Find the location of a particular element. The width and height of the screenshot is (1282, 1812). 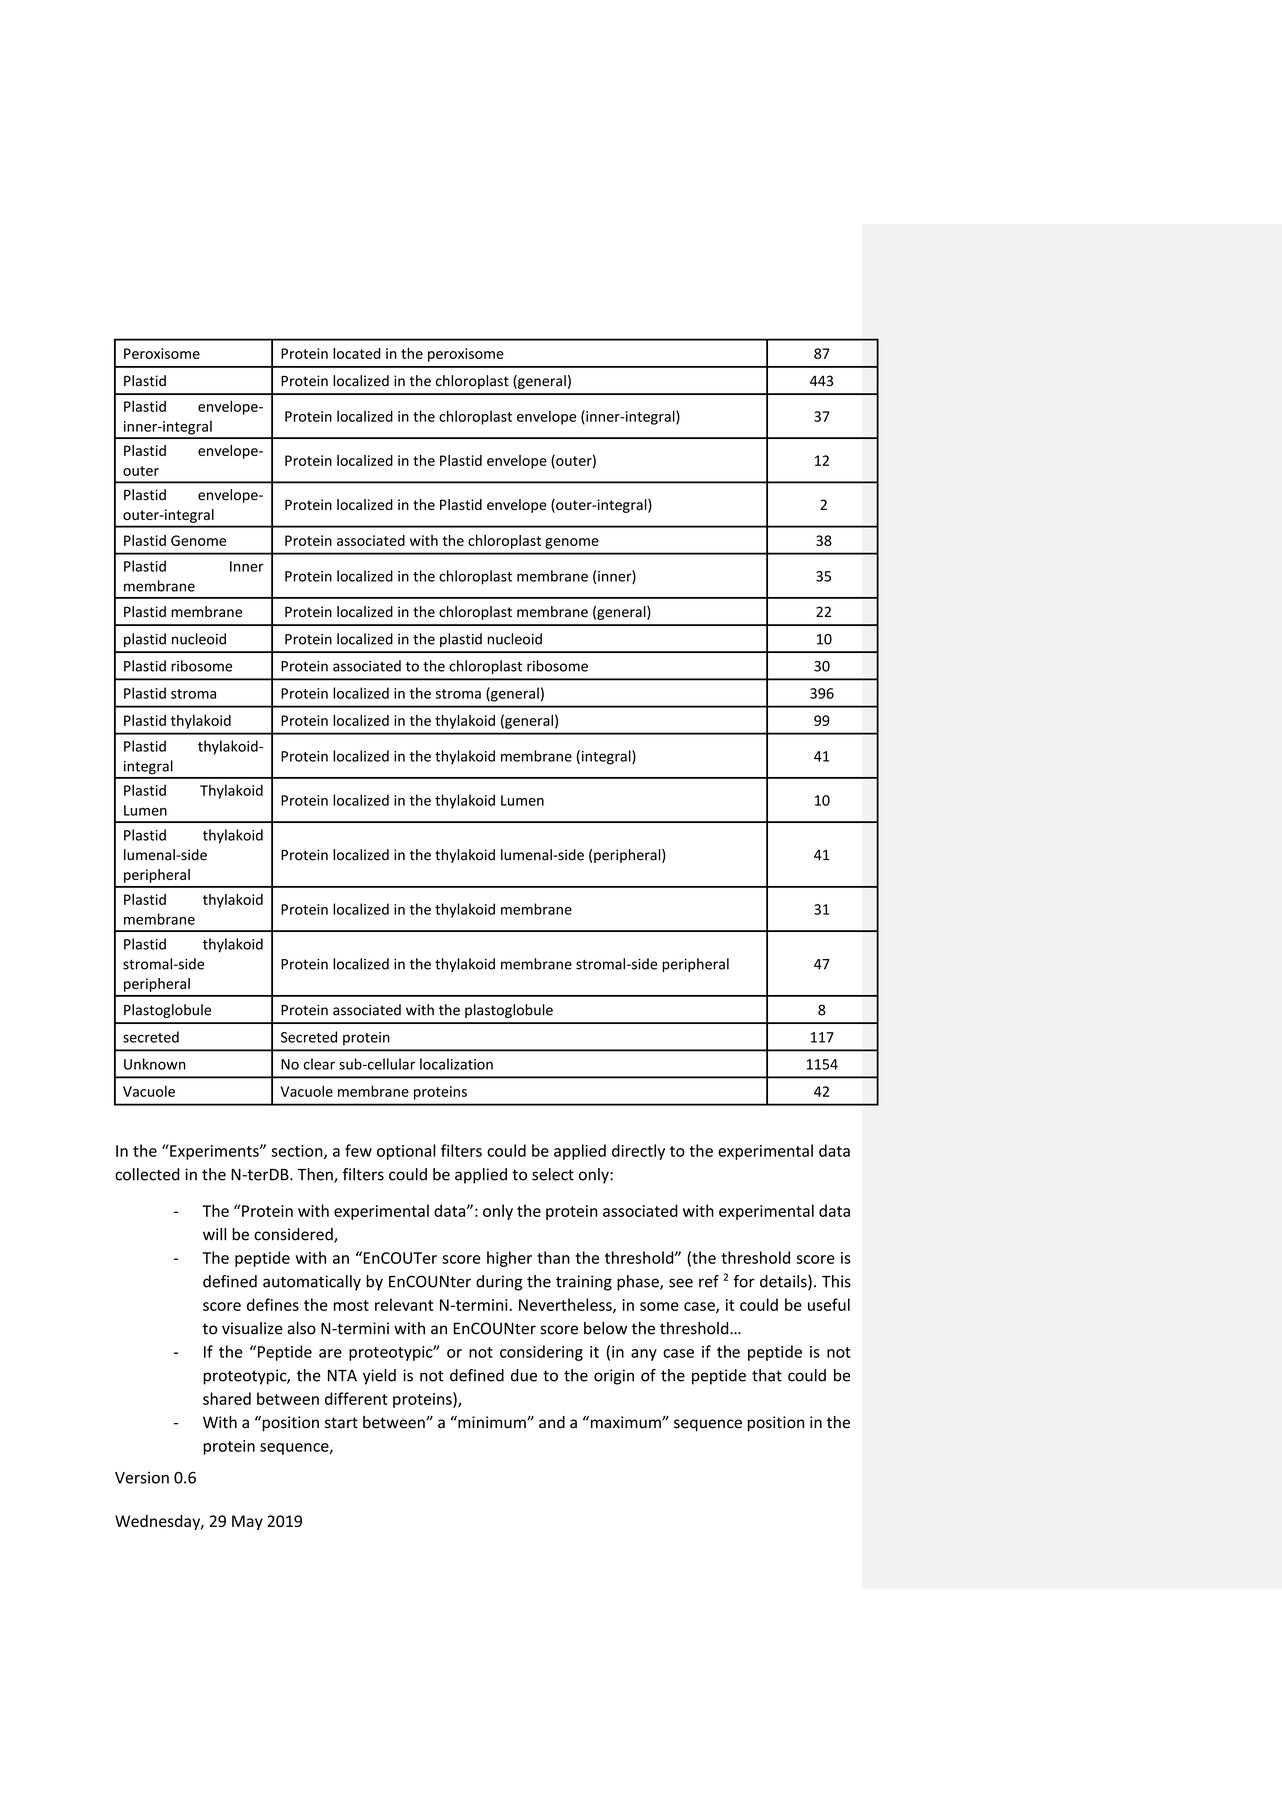

minimum is located at coordinates (492, 1422).
